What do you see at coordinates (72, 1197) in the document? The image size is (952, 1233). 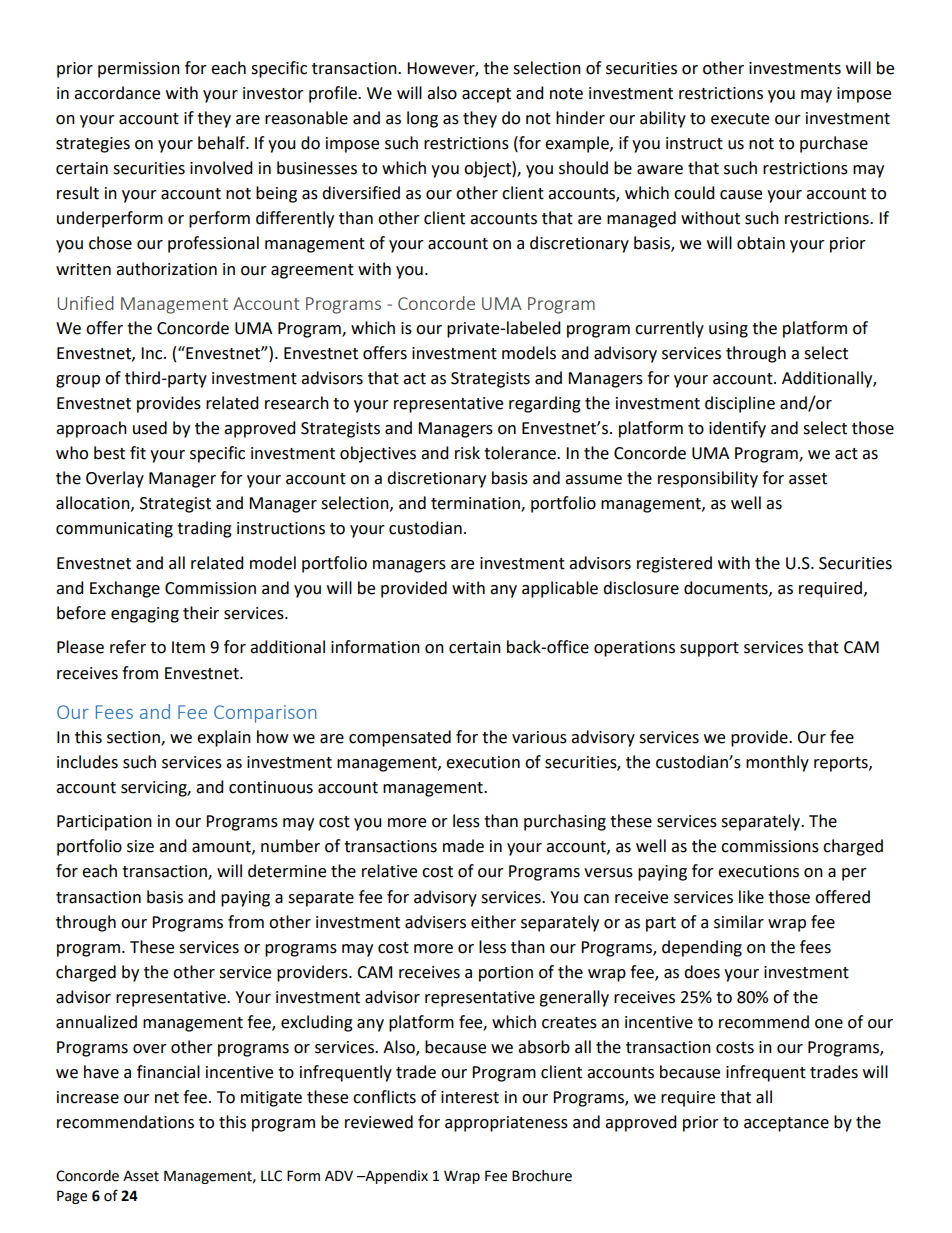 I see `Page` at bounding box center [72, 1197].
